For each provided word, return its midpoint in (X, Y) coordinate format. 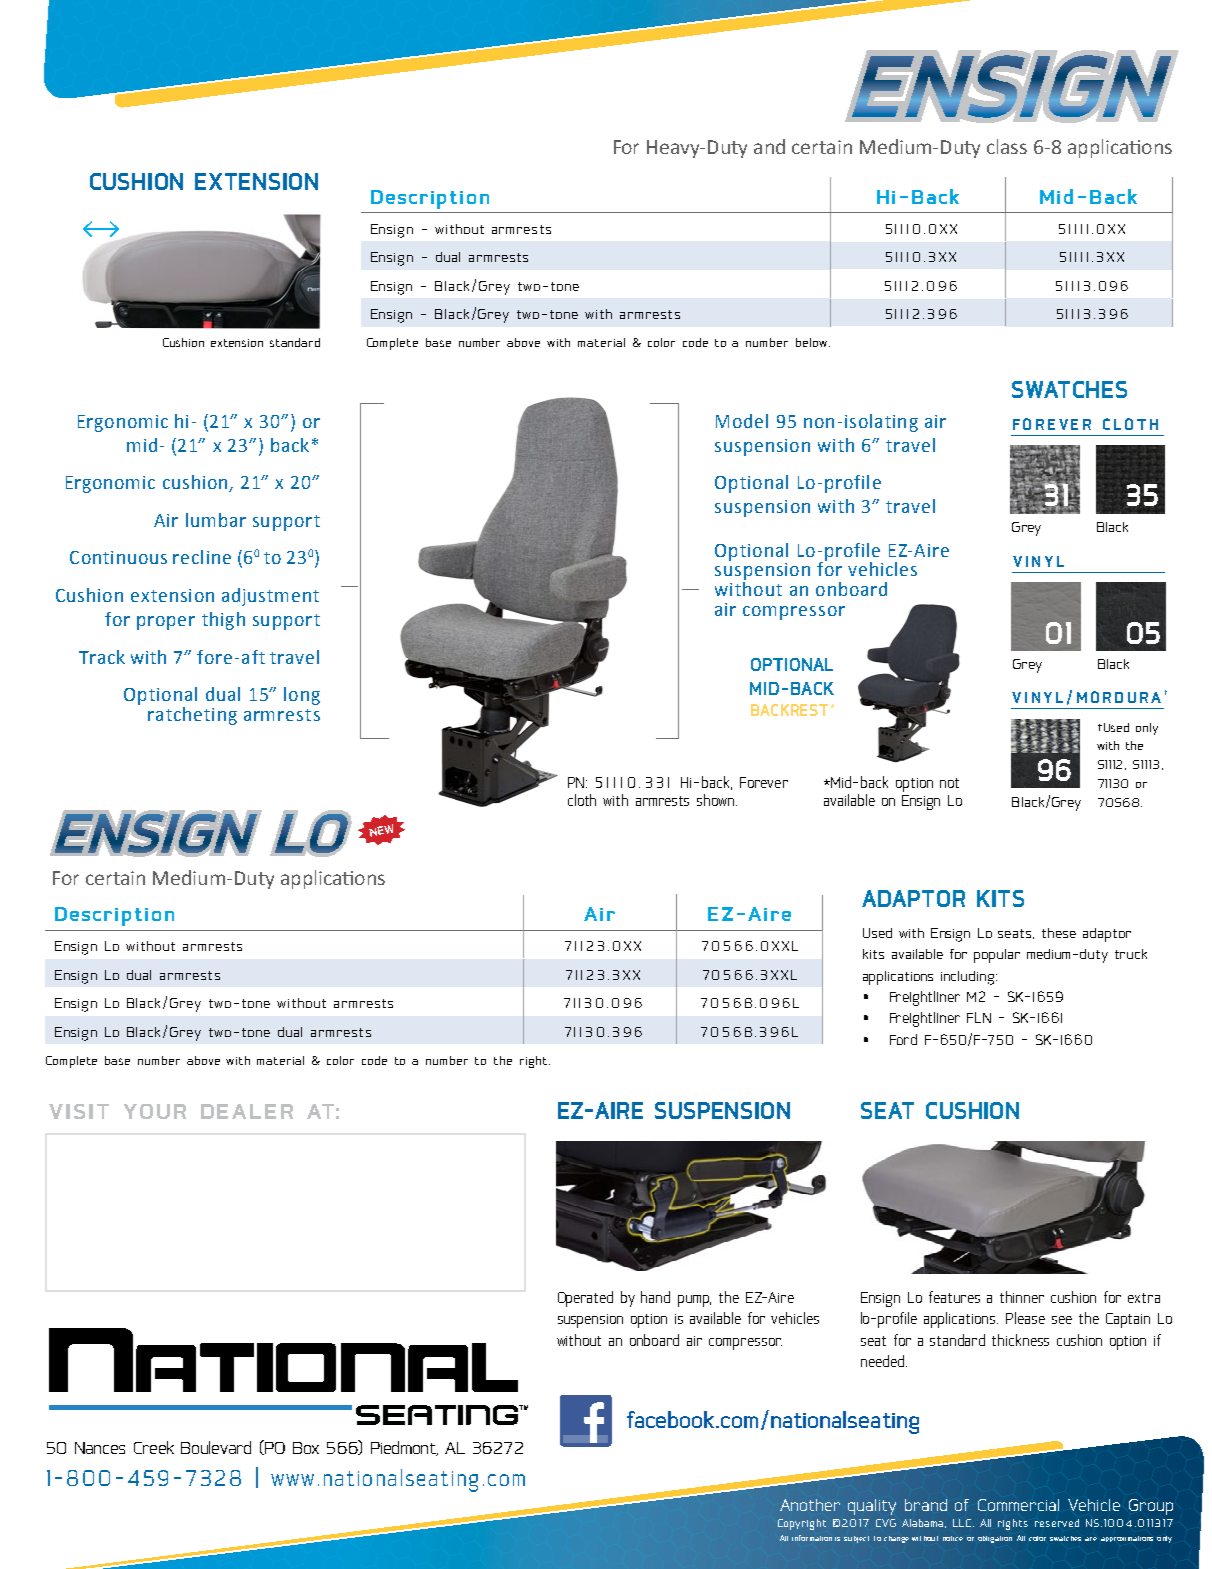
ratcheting (192, 716)
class (1007, 146)
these (1059, 933)
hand (655, 1297)
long (302, 696)
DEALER (247, 1111)
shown (715, 800)
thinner (1022, 1297)
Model (742, 421)
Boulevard (216, 1447)
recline (202, 557)
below (813, 342)
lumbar (216, 520)
